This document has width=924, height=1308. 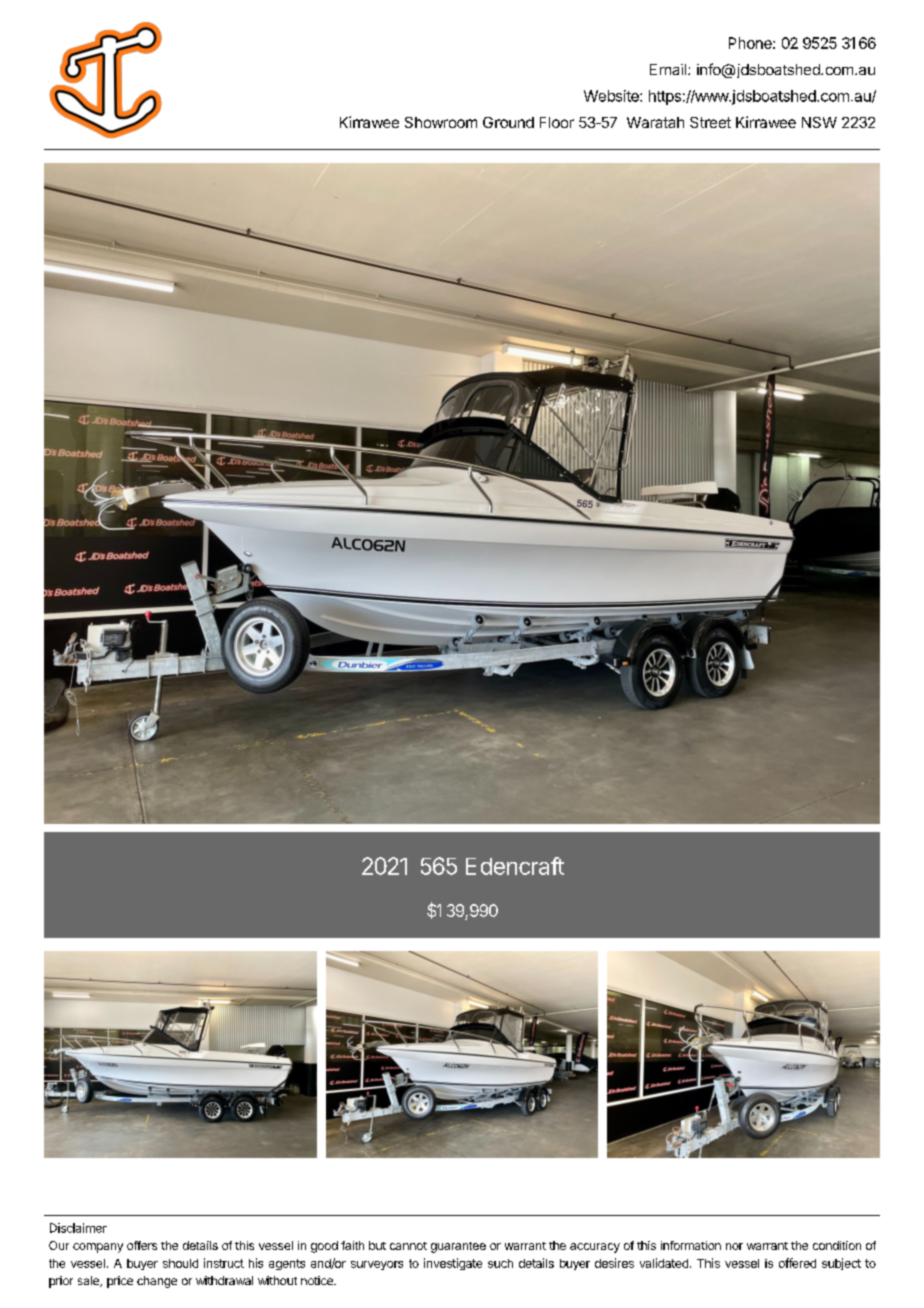 What do you see at coordinates (819, 122) in the document?
I see `NSW` at bounding box center [819, 122].
